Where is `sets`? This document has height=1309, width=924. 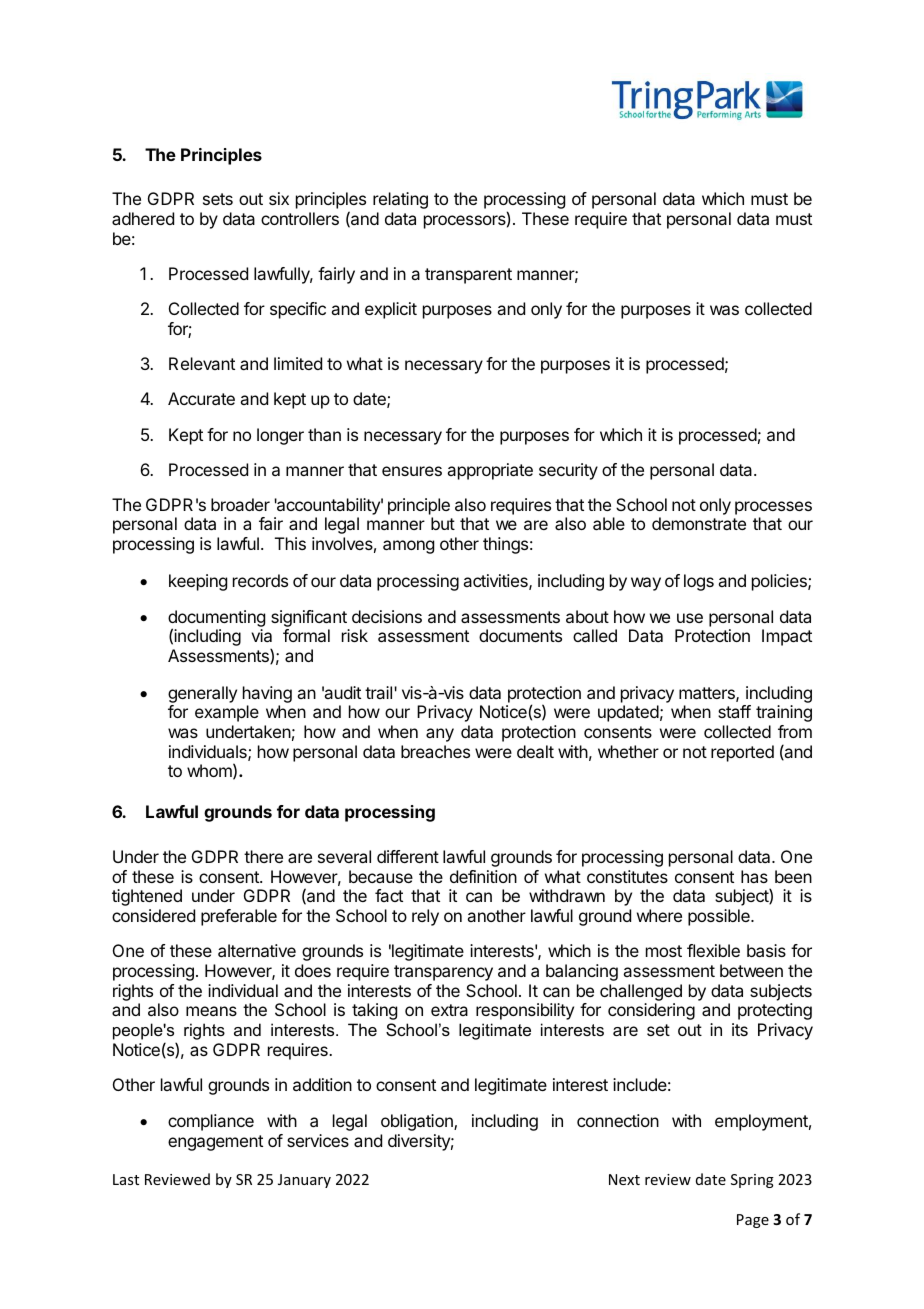
sets is located at coordinates (218, 199).
